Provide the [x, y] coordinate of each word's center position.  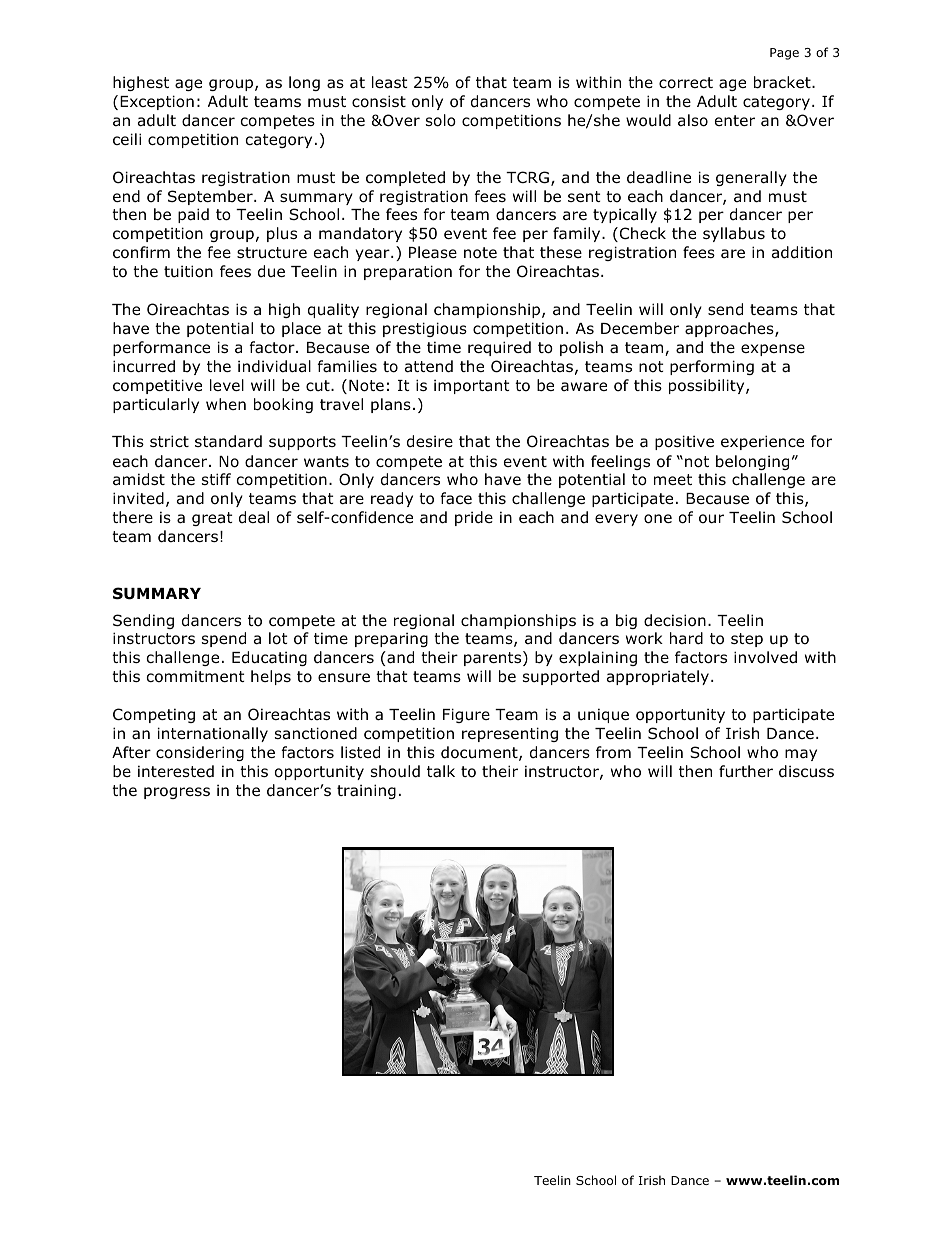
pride [474, 518]
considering [200, 753]
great [212, 519]
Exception [157, 102]
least [390, 82]
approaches [730, 329]
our [711, 519]
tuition [188, 271]
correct [686, 83]
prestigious [425, 329]
